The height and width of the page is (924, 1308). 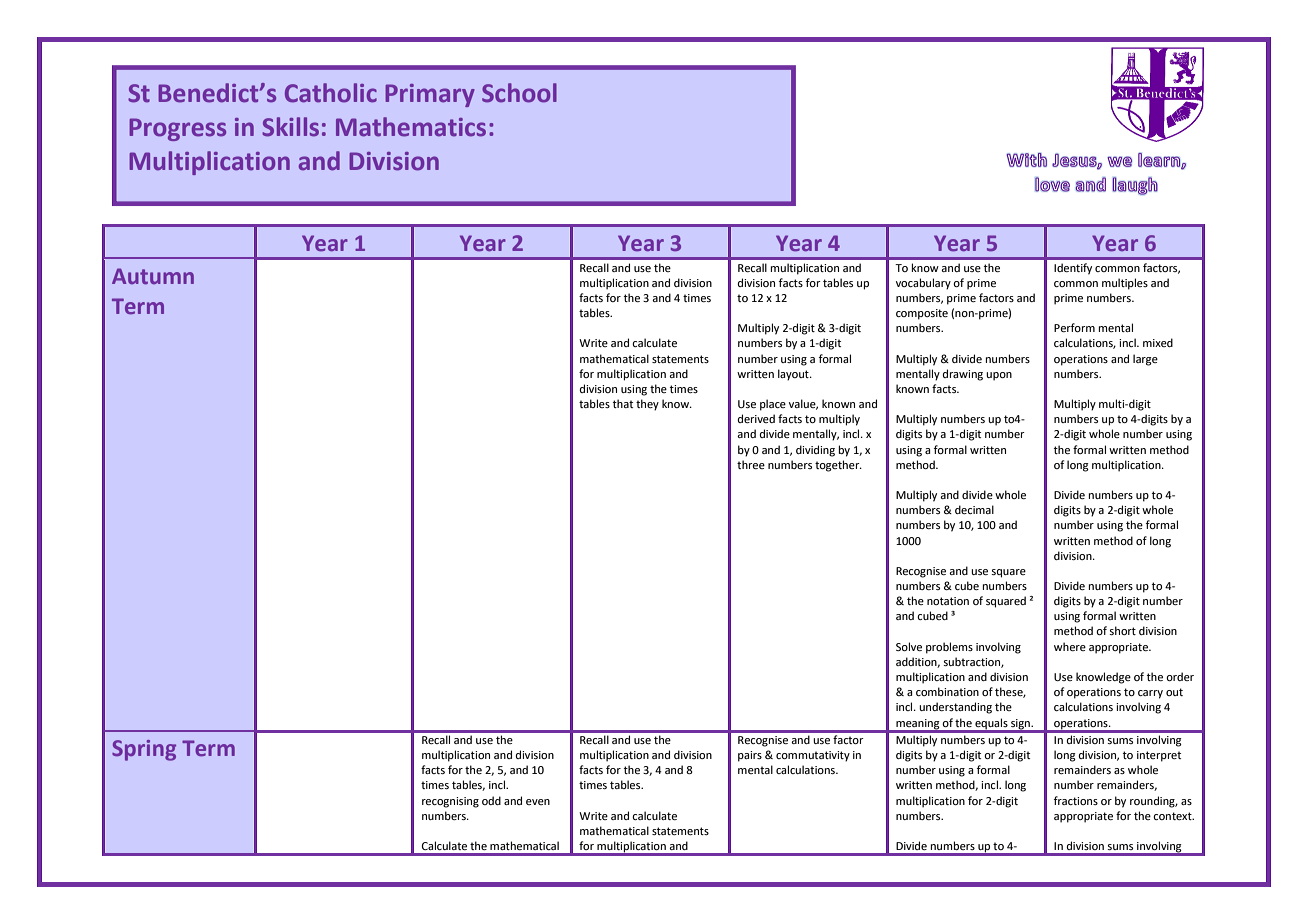 What do you see at coordinates (1074, 327) in the page?
I see `Perform` at bounding box center [1074, 327].
